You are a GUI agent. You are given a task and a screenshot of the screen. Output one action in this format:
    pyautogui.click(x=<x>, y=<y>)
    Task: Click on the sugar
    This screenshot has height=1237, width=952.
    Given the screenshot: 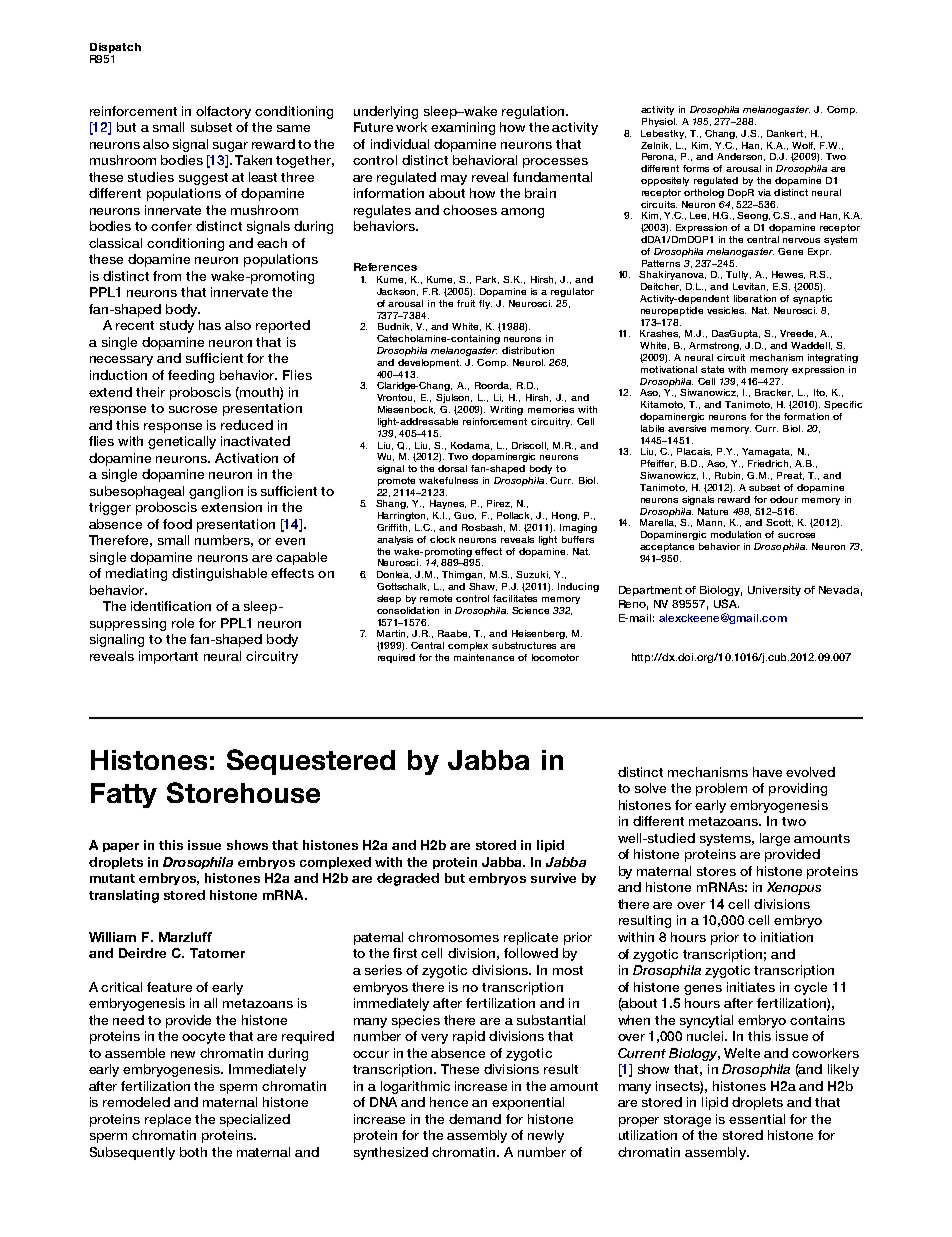 What is the action you would take?
    pyautogui.click(x=230, y=147)
